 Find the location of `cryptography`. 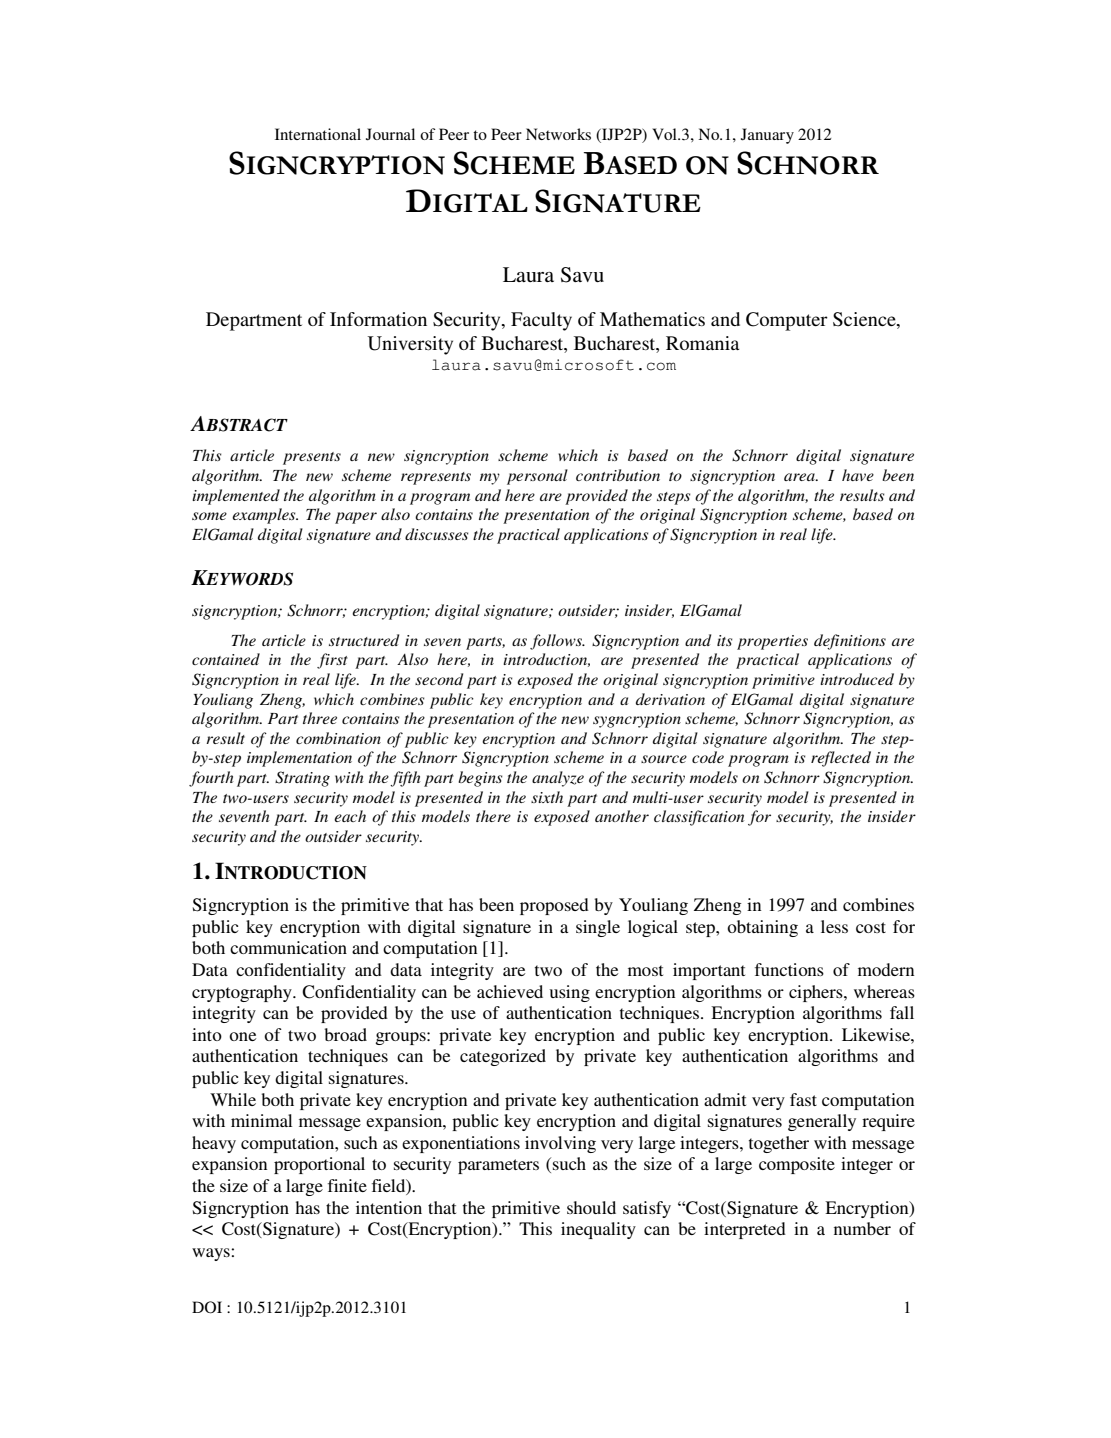

cryptography is located at coordinates (243, 993).
